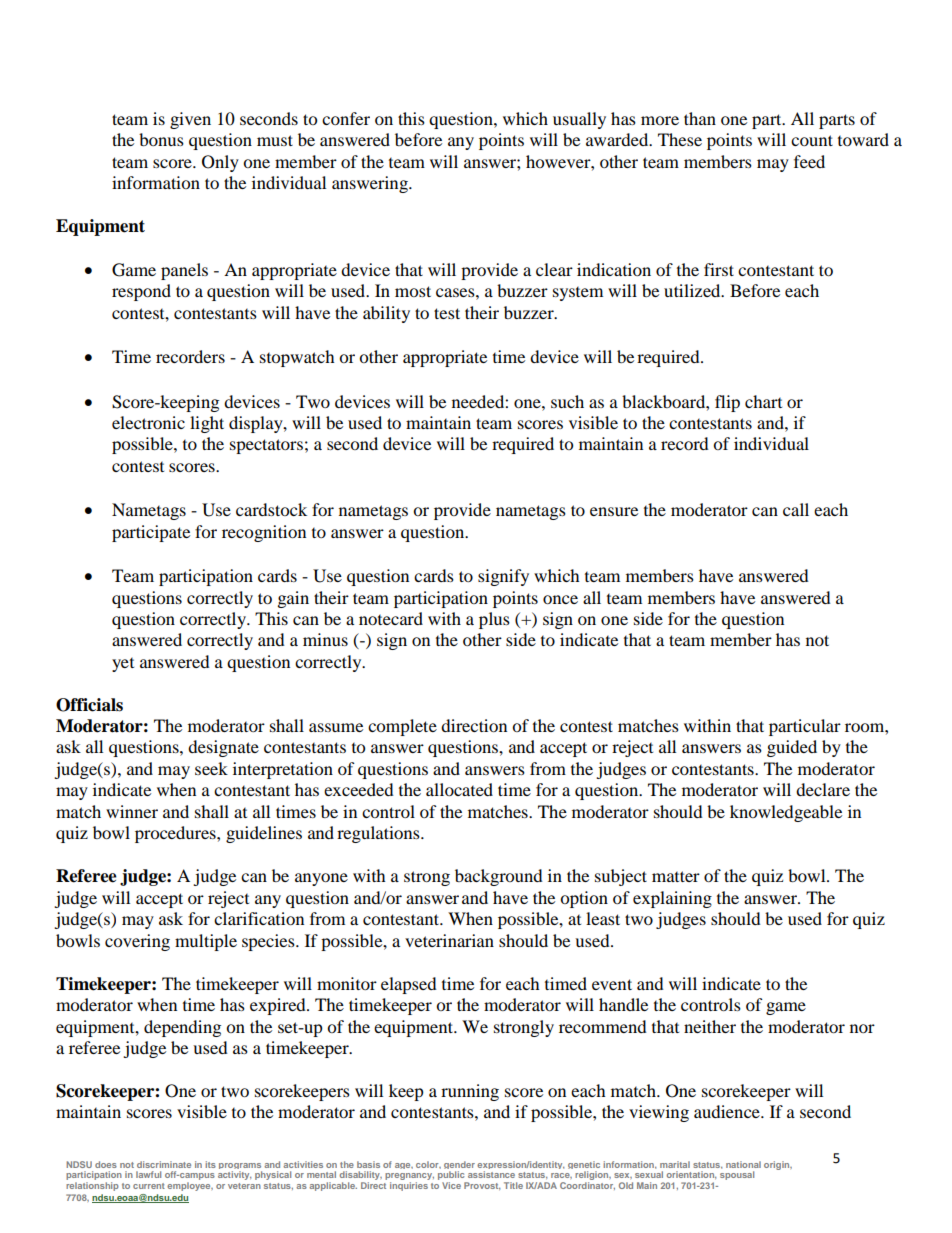 Image resolution: width=952 pixels, height=1233 pixels. What do you see at coordinates (809, 161) in the screenshot?
I see `feed` at bounding box center [809, 161].
